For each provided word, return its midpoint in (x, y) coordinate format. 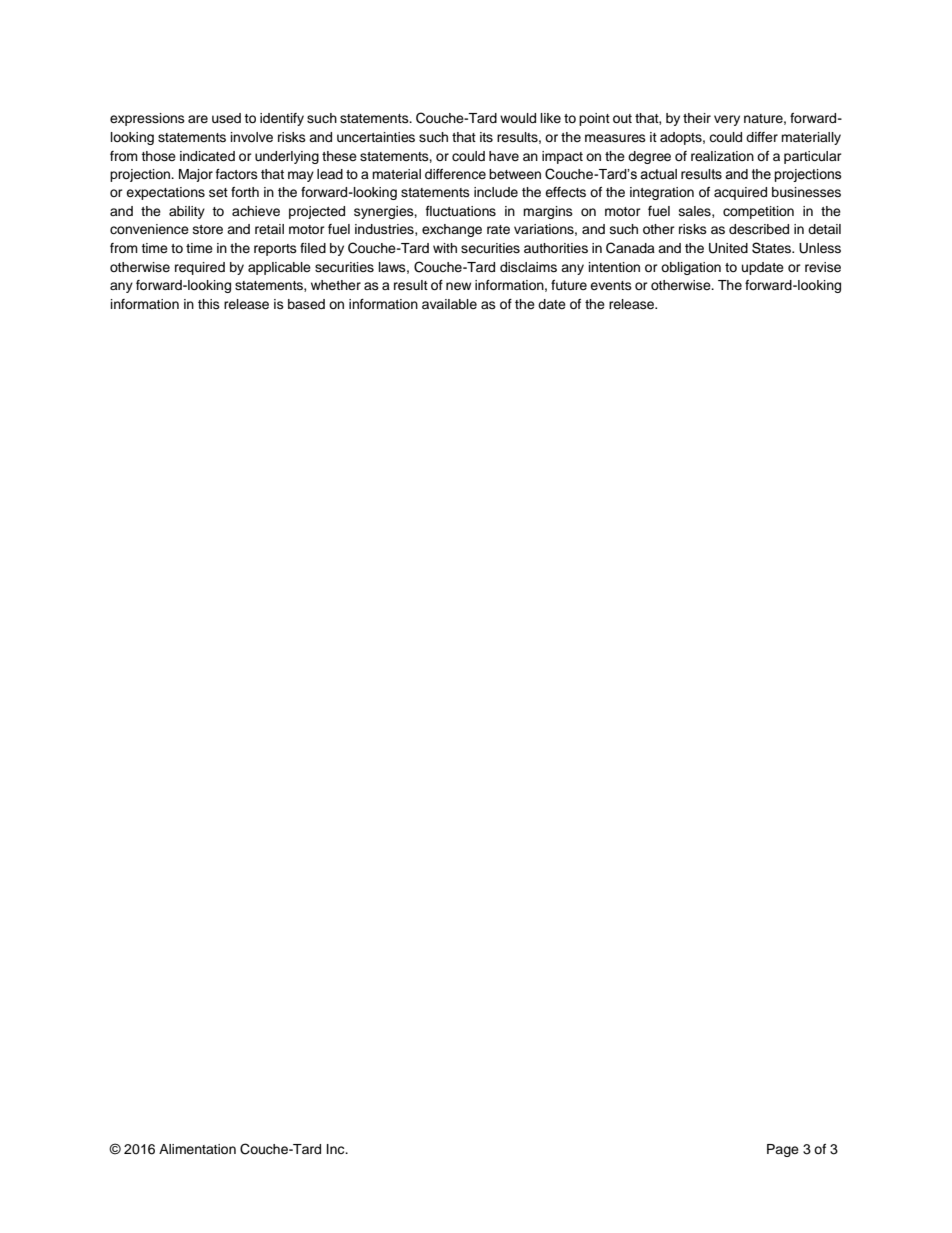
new (458, 286)
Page (783, 1150)
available (449, 304)
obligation (691, 268)
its (486, 137)
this (209, 304)
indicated (207, 156)
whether (336, 285)
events (611, 285)
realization (722, 156)
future (569, 285)
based (306, 304)
